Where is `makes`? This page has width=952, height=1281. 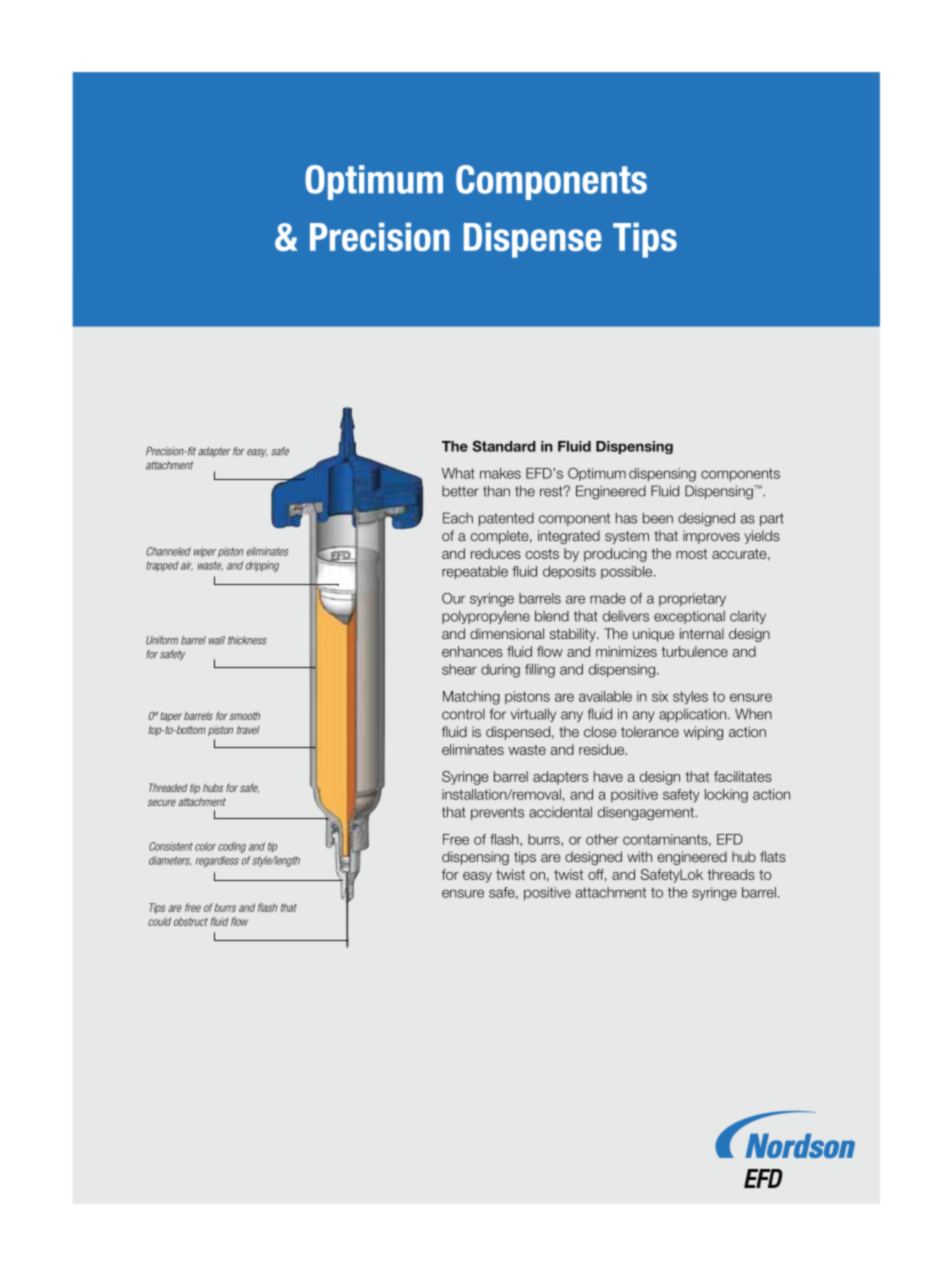
makes is located at coordinates (500, 473).
